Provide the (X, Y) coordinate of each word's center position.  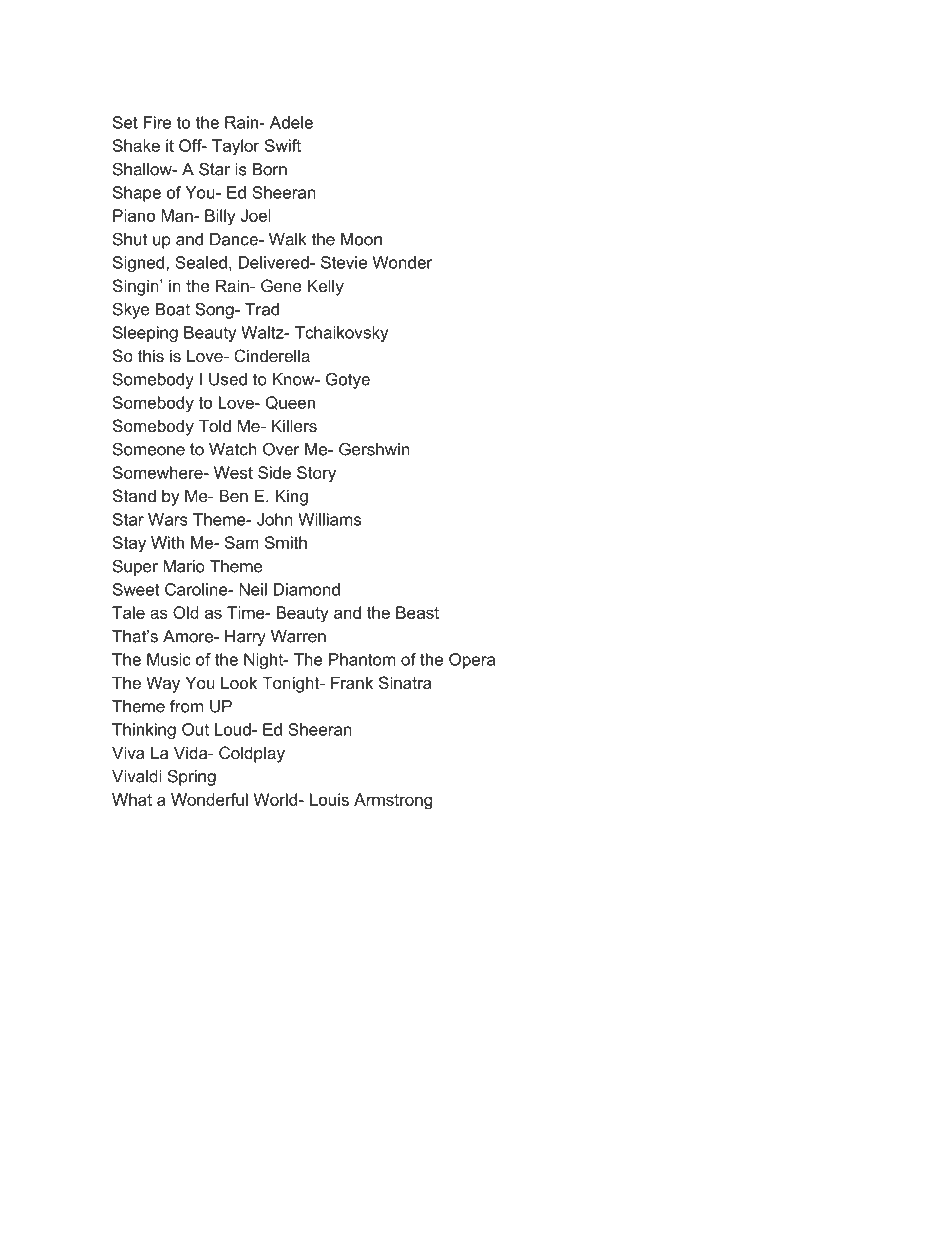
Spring (192, 777)
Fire (157, 122)
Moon (361, 239)
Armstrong (393, 801)
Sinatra (405, 682)
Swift (283, 145)
